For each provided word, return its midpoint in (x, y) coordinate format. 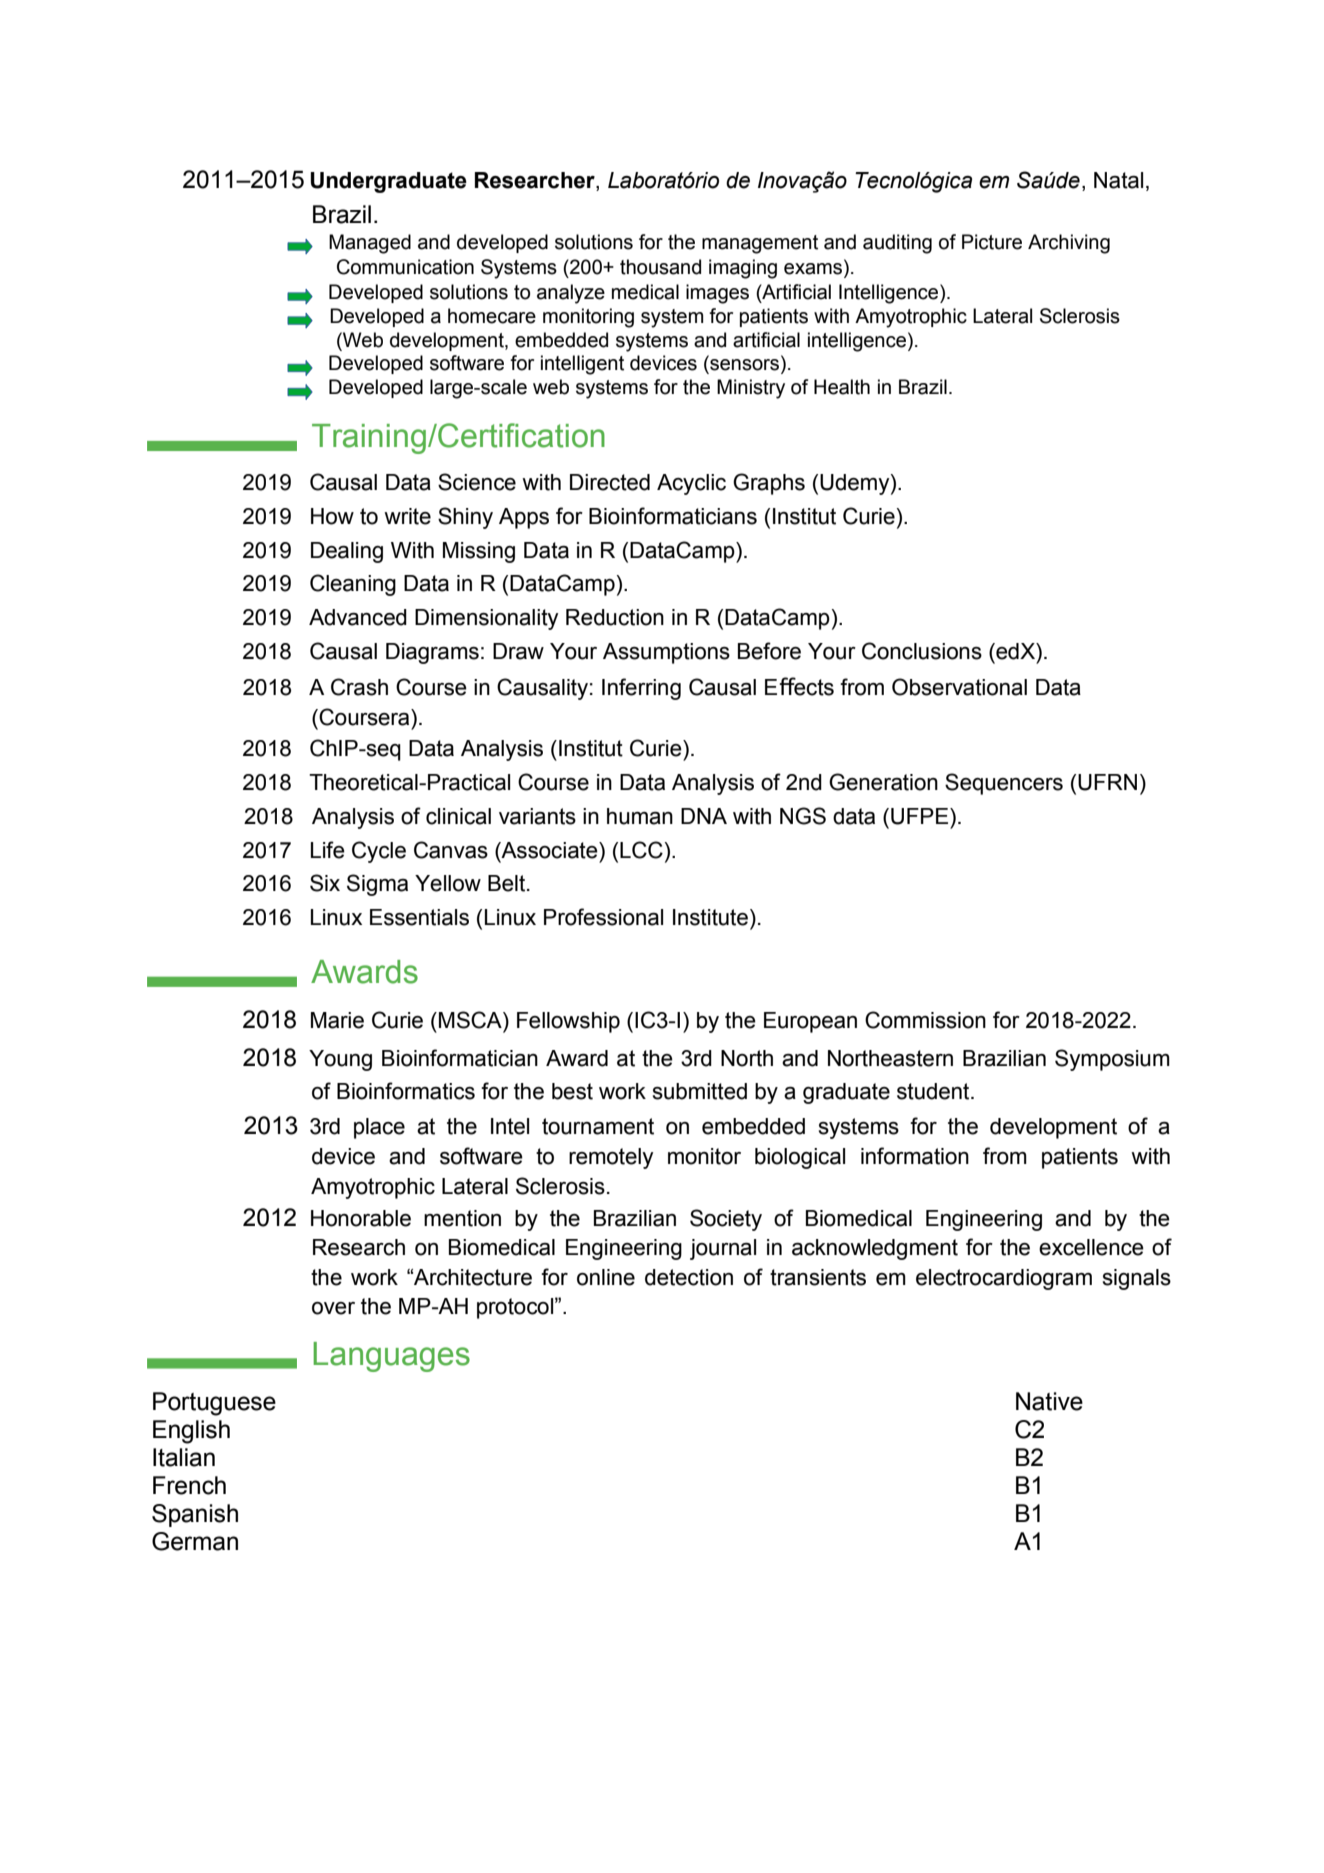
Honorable (361, 1218)
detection (689, 1277)
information (915, 1156)
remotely (611, 1158)
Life (328, 850)
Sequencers (1004, 784)
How (332, 516)
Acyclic (691, 484)
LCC (641, 850)
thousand (660, 267)
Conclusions (922, 651)
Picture (992, 242)
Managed (370, 244)
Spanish (195, 1515)
